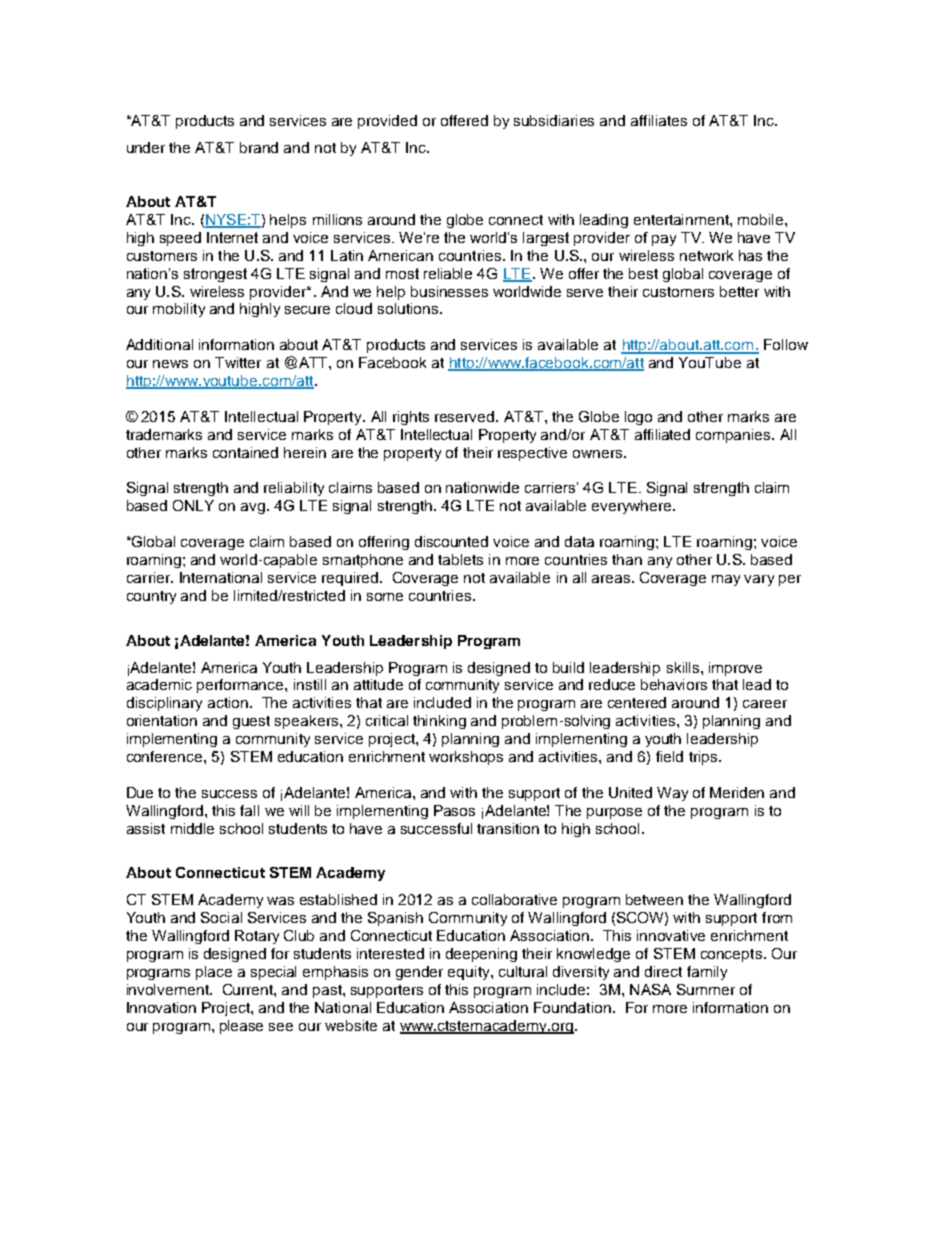 The height and width of the page is (1233, 952). What do you see at coordinates (466, 758) in the page?
I see `workshops` at bounding box center [466, 758].
